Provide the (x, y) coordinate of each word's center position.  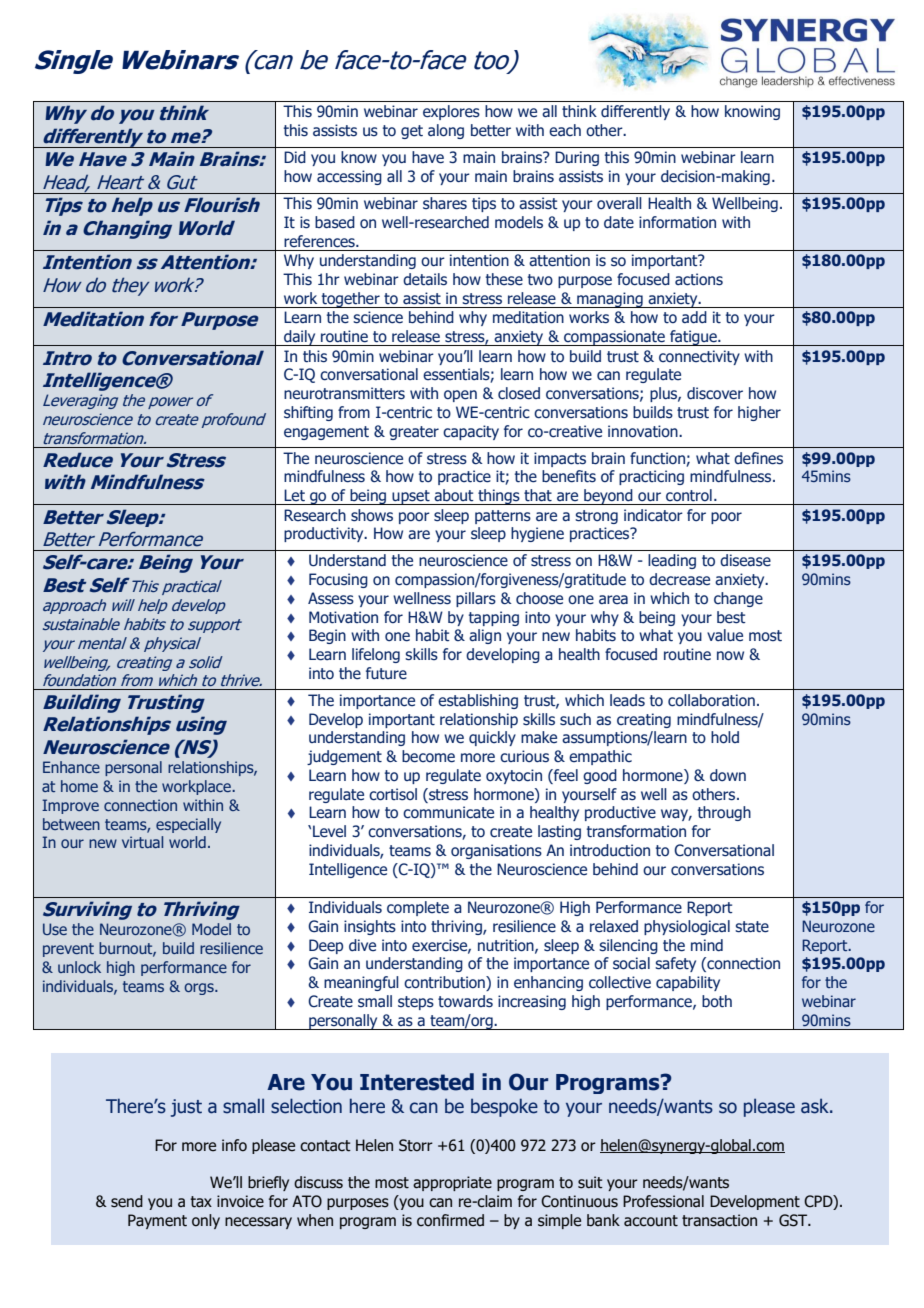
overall (619, 203)
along (446, 131)
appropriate (452, 1183)
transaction (719, 1220)
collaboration (711, 700)
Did (295, 157)
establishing (478, 701)
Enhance (71, 767)
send (127, 1201)
